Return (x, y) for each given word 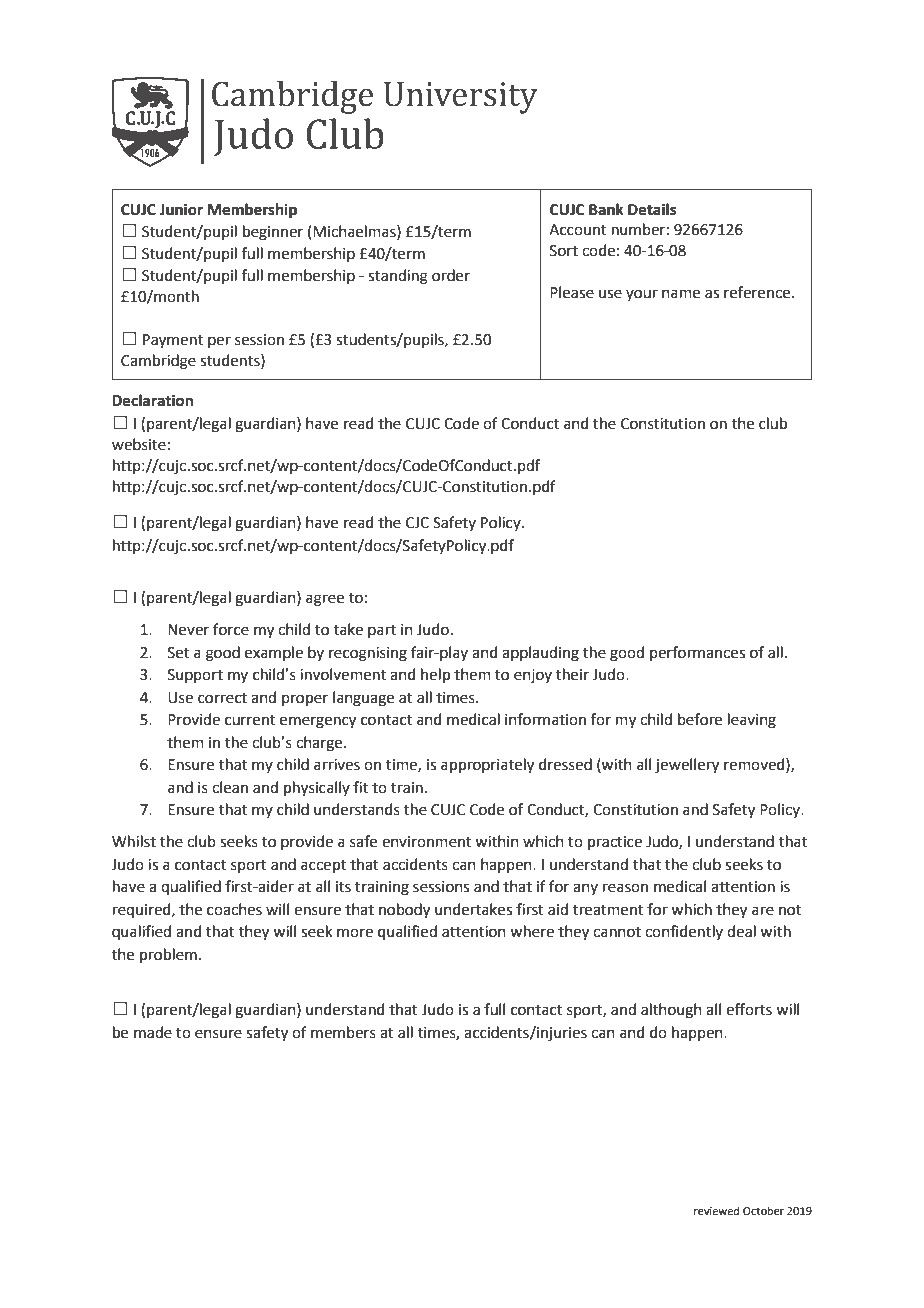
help (435, 675)
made (153, 1032)
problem (168, 955)
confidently (684, 932)
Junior (181, 209)
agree (325, 600)
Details (652, 209)
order (451, 275)
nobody (404, 911)
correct (222, 698)
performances (697, 653)
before (700, 719)
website (139, 444)
